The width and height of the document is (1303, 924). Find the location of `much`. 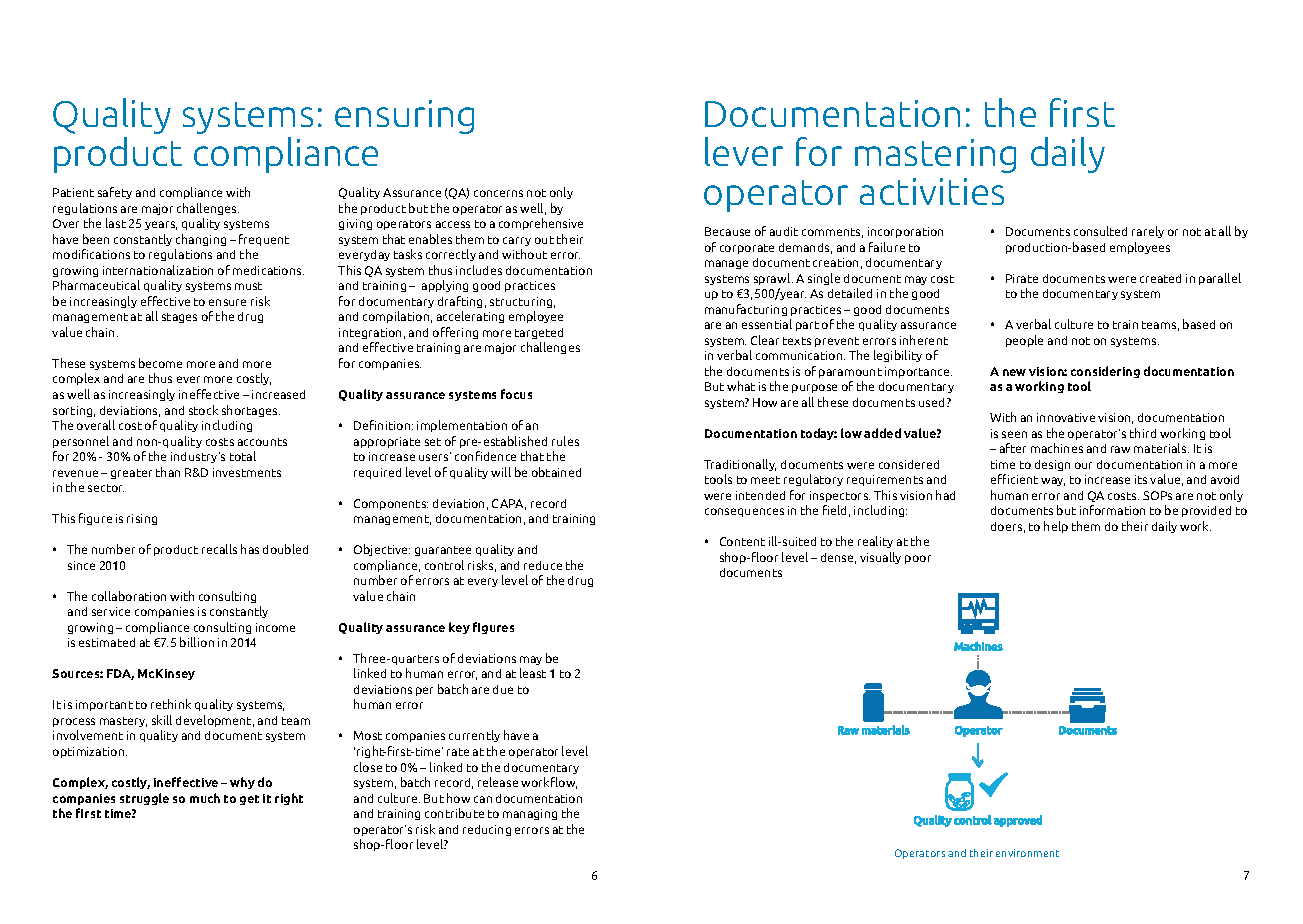

much is located at coordinates (205, 798).
